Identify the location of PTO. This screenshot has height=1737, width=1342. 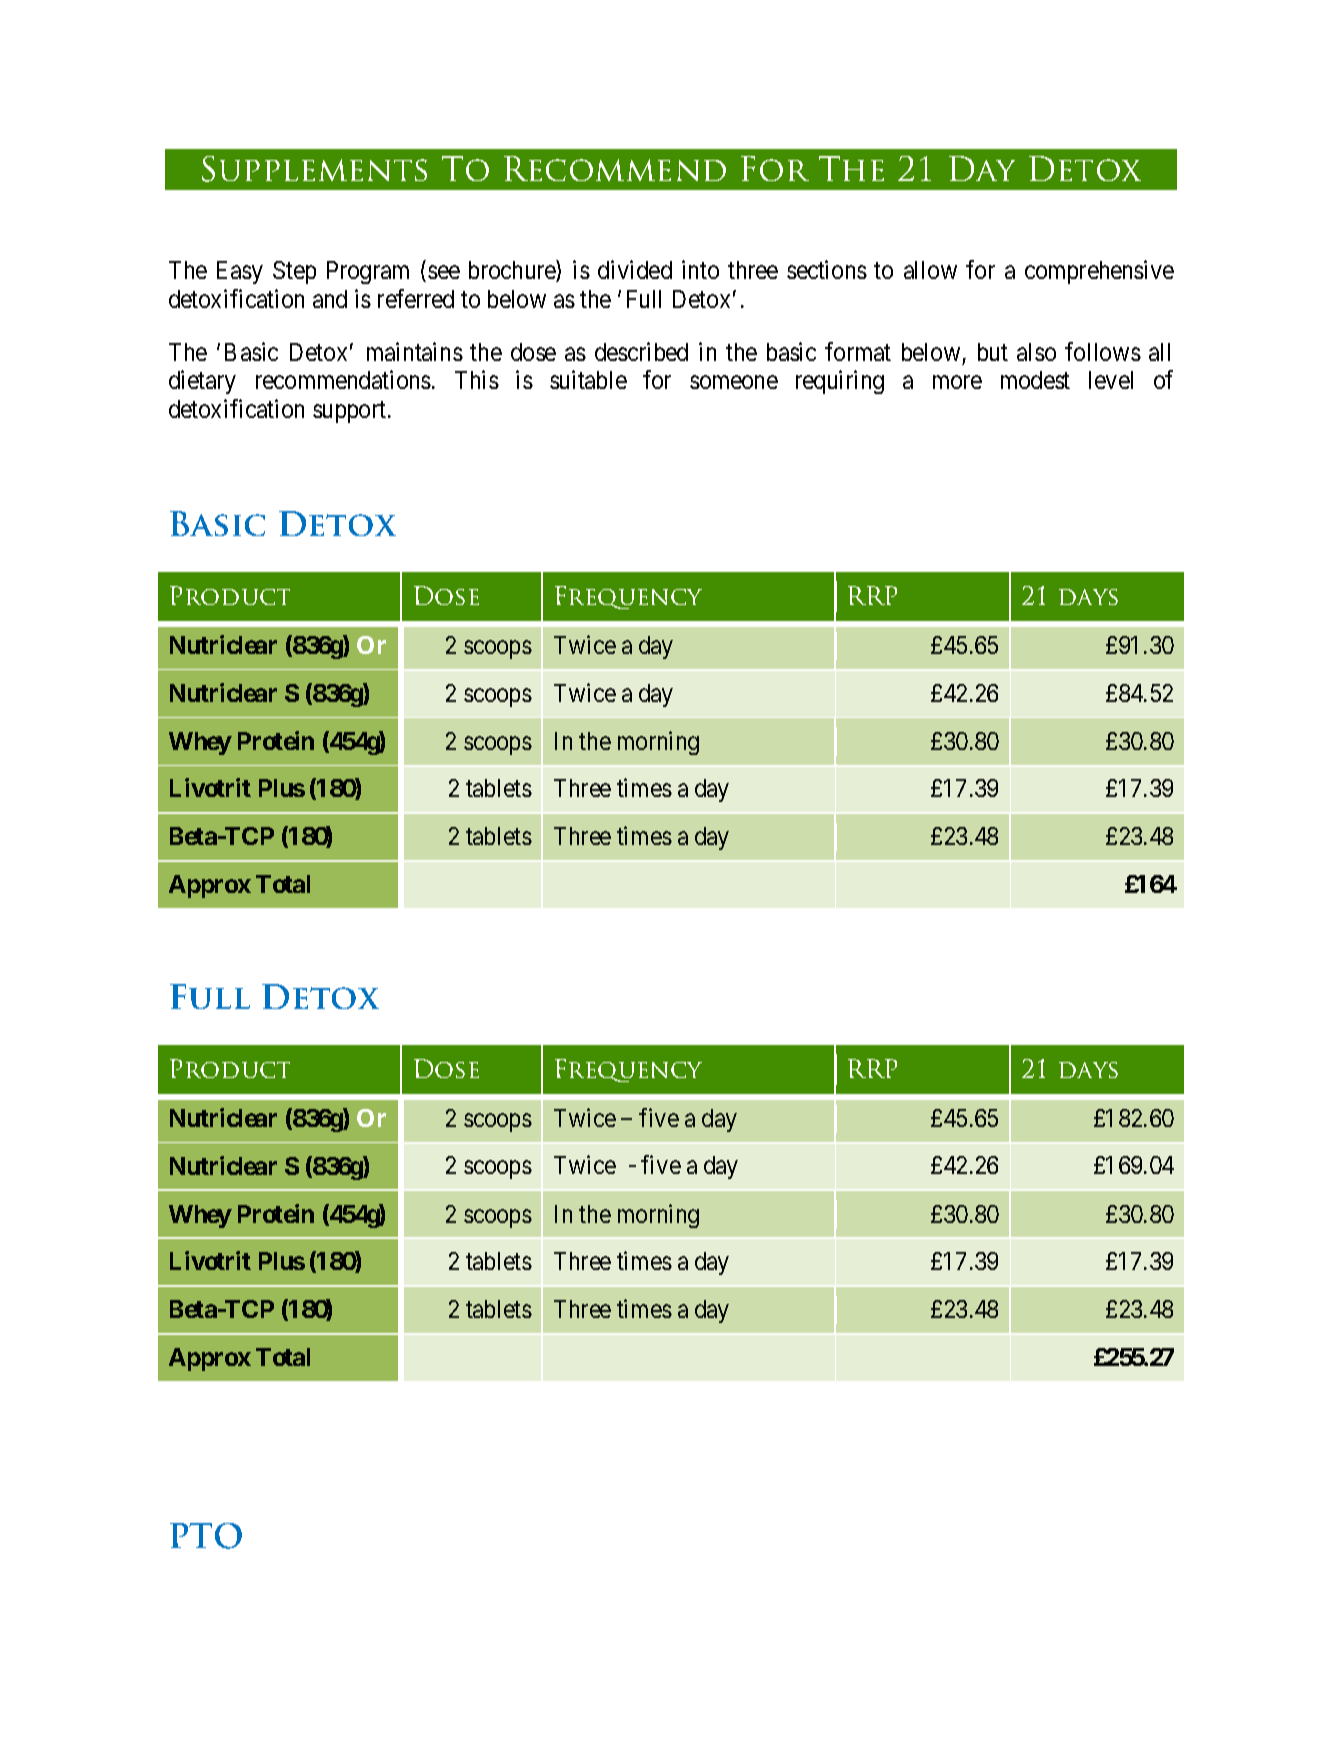
(206, 1536).
